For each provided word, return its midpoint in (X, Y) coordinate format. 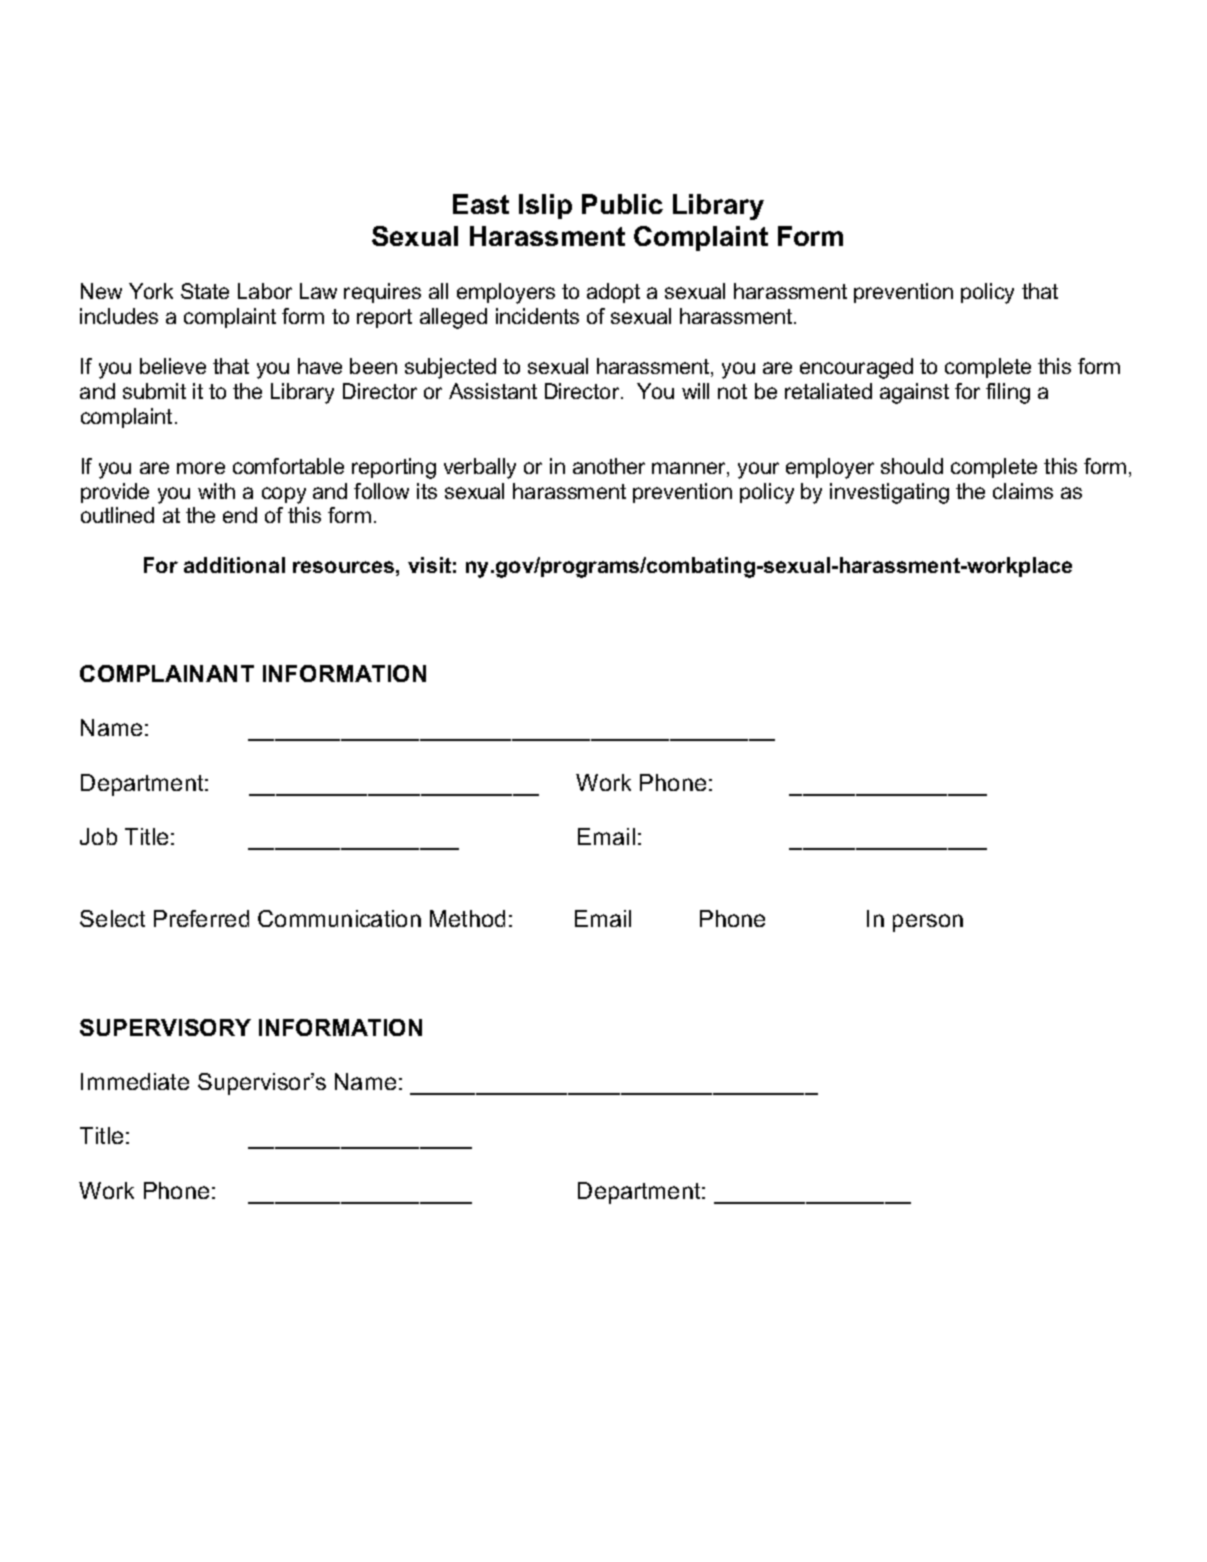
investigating (889, 493)
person (928, 923)
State (205, 291)
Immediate (135, 1081)
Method (467, 918)
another (609, 466)
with (216, 491)
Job (98, 836)
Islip (545, 206)
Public (622, 204)
